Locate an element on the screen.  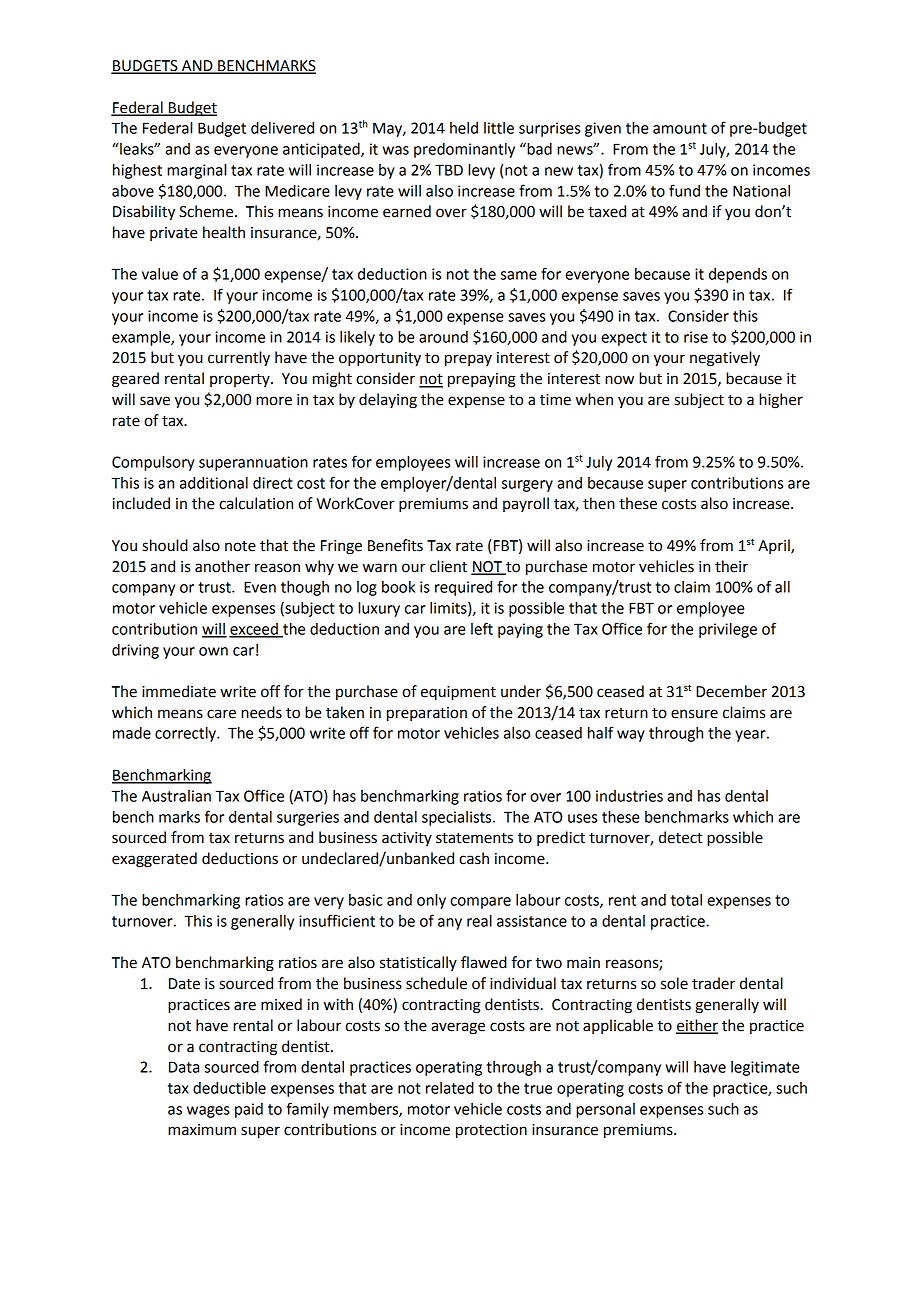
Australian is located at coordinates (176, 796).
